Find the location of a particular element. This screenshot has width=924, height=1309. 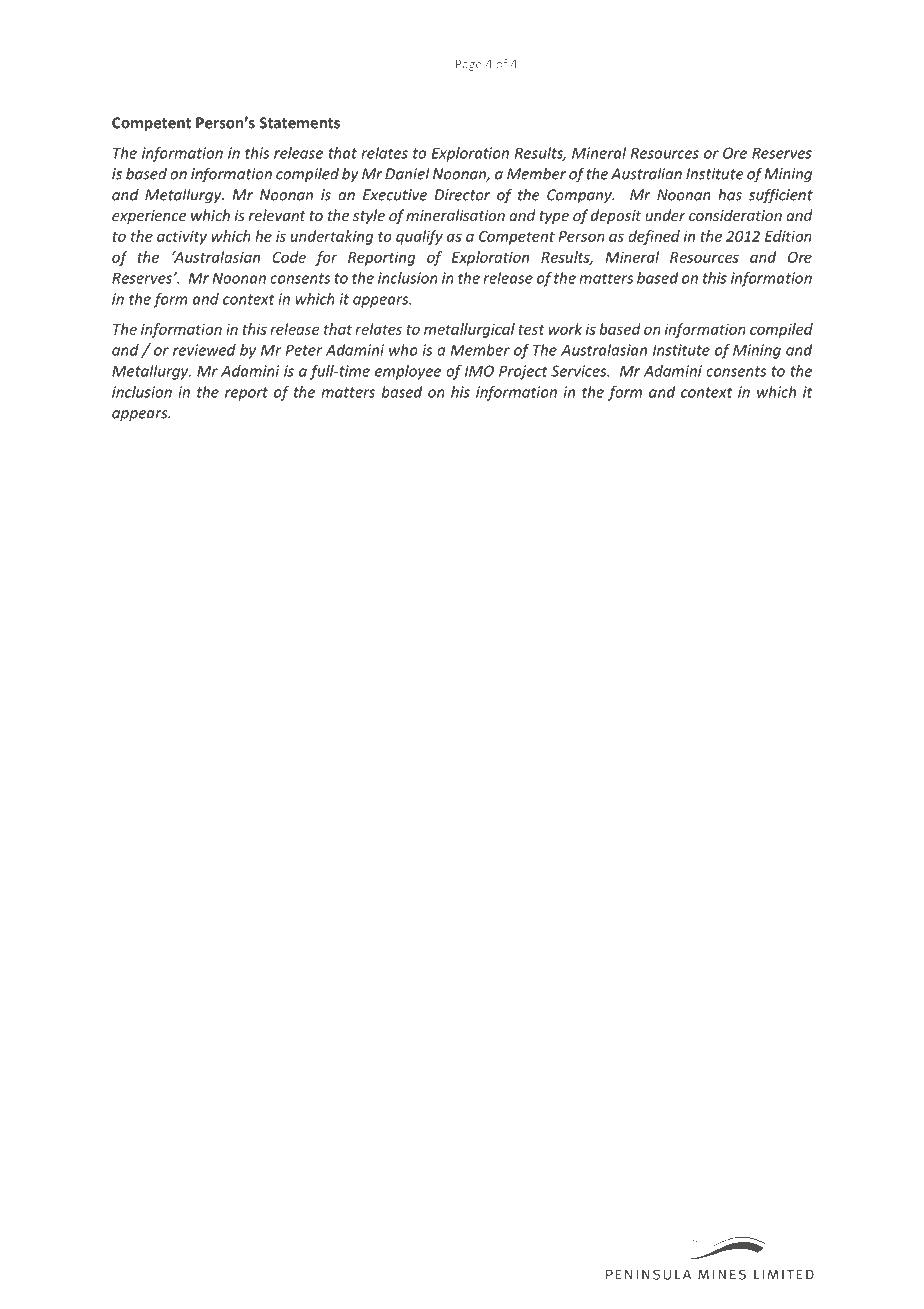

has is located at coordinates (730, 194).
